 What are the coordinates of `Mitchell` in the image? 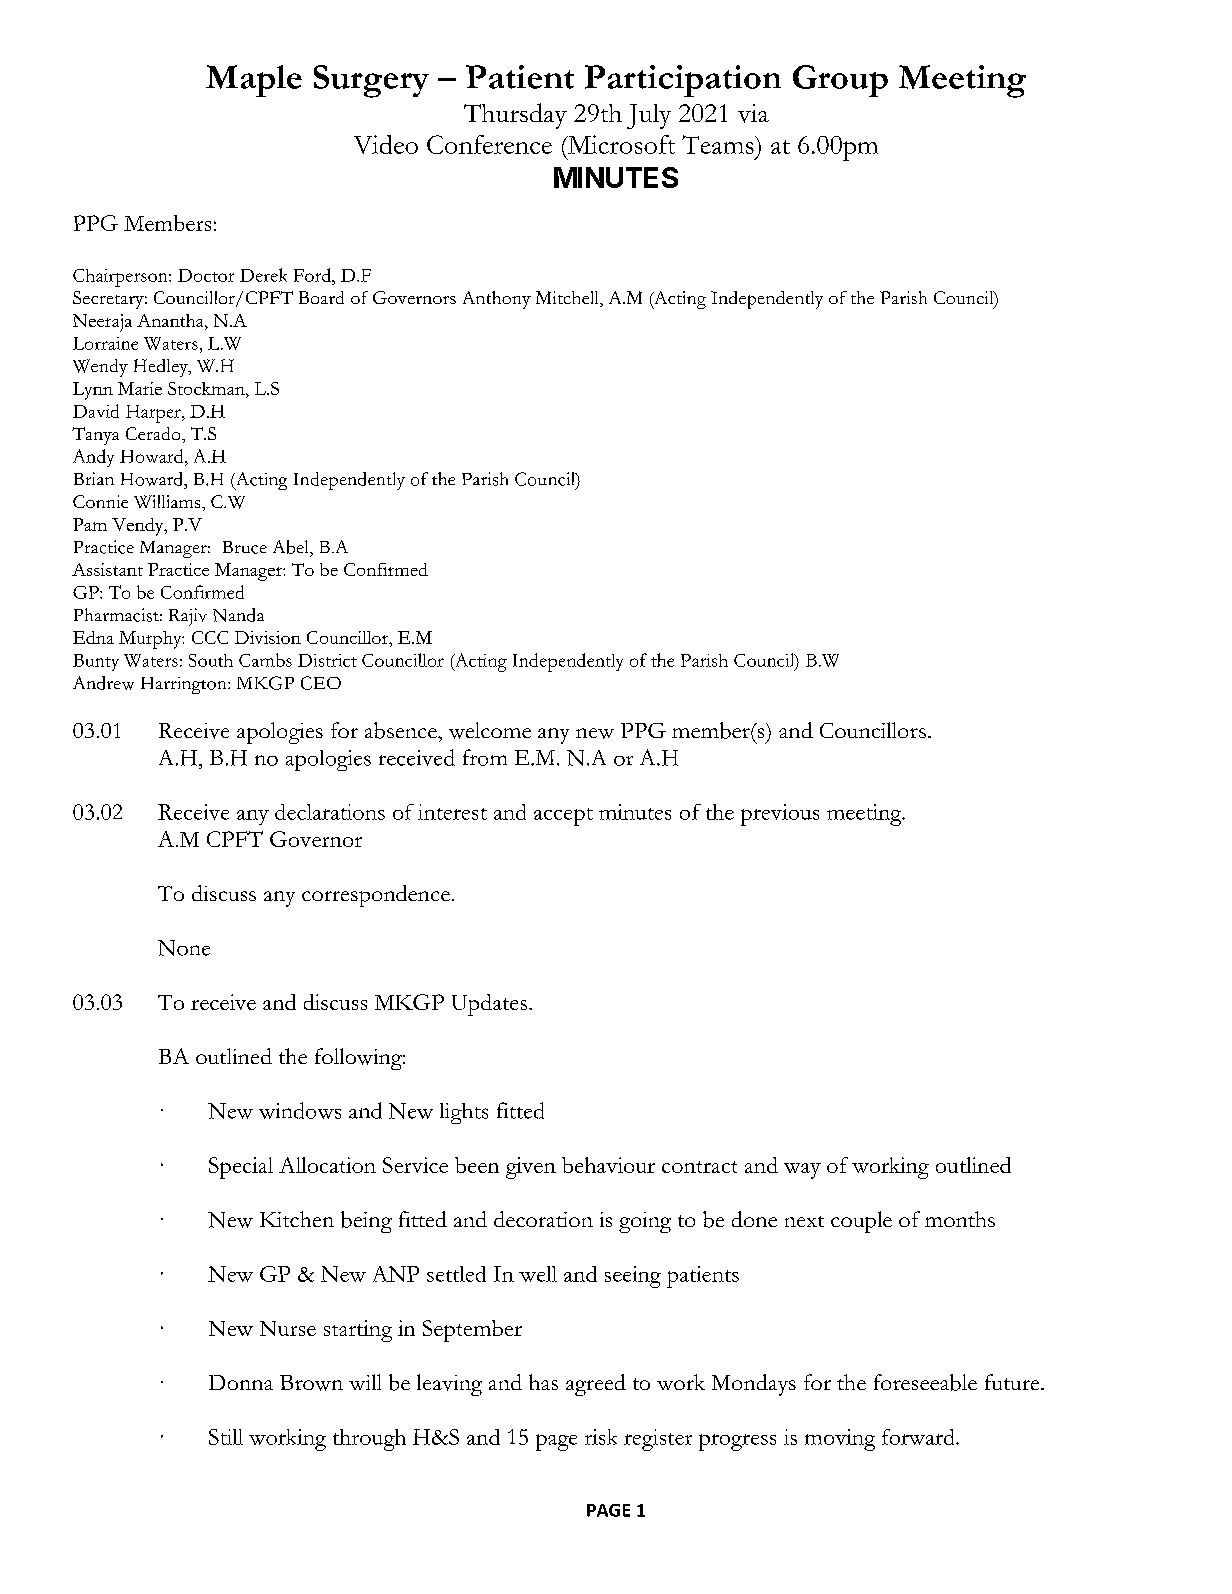 It's located at (568, 299).
